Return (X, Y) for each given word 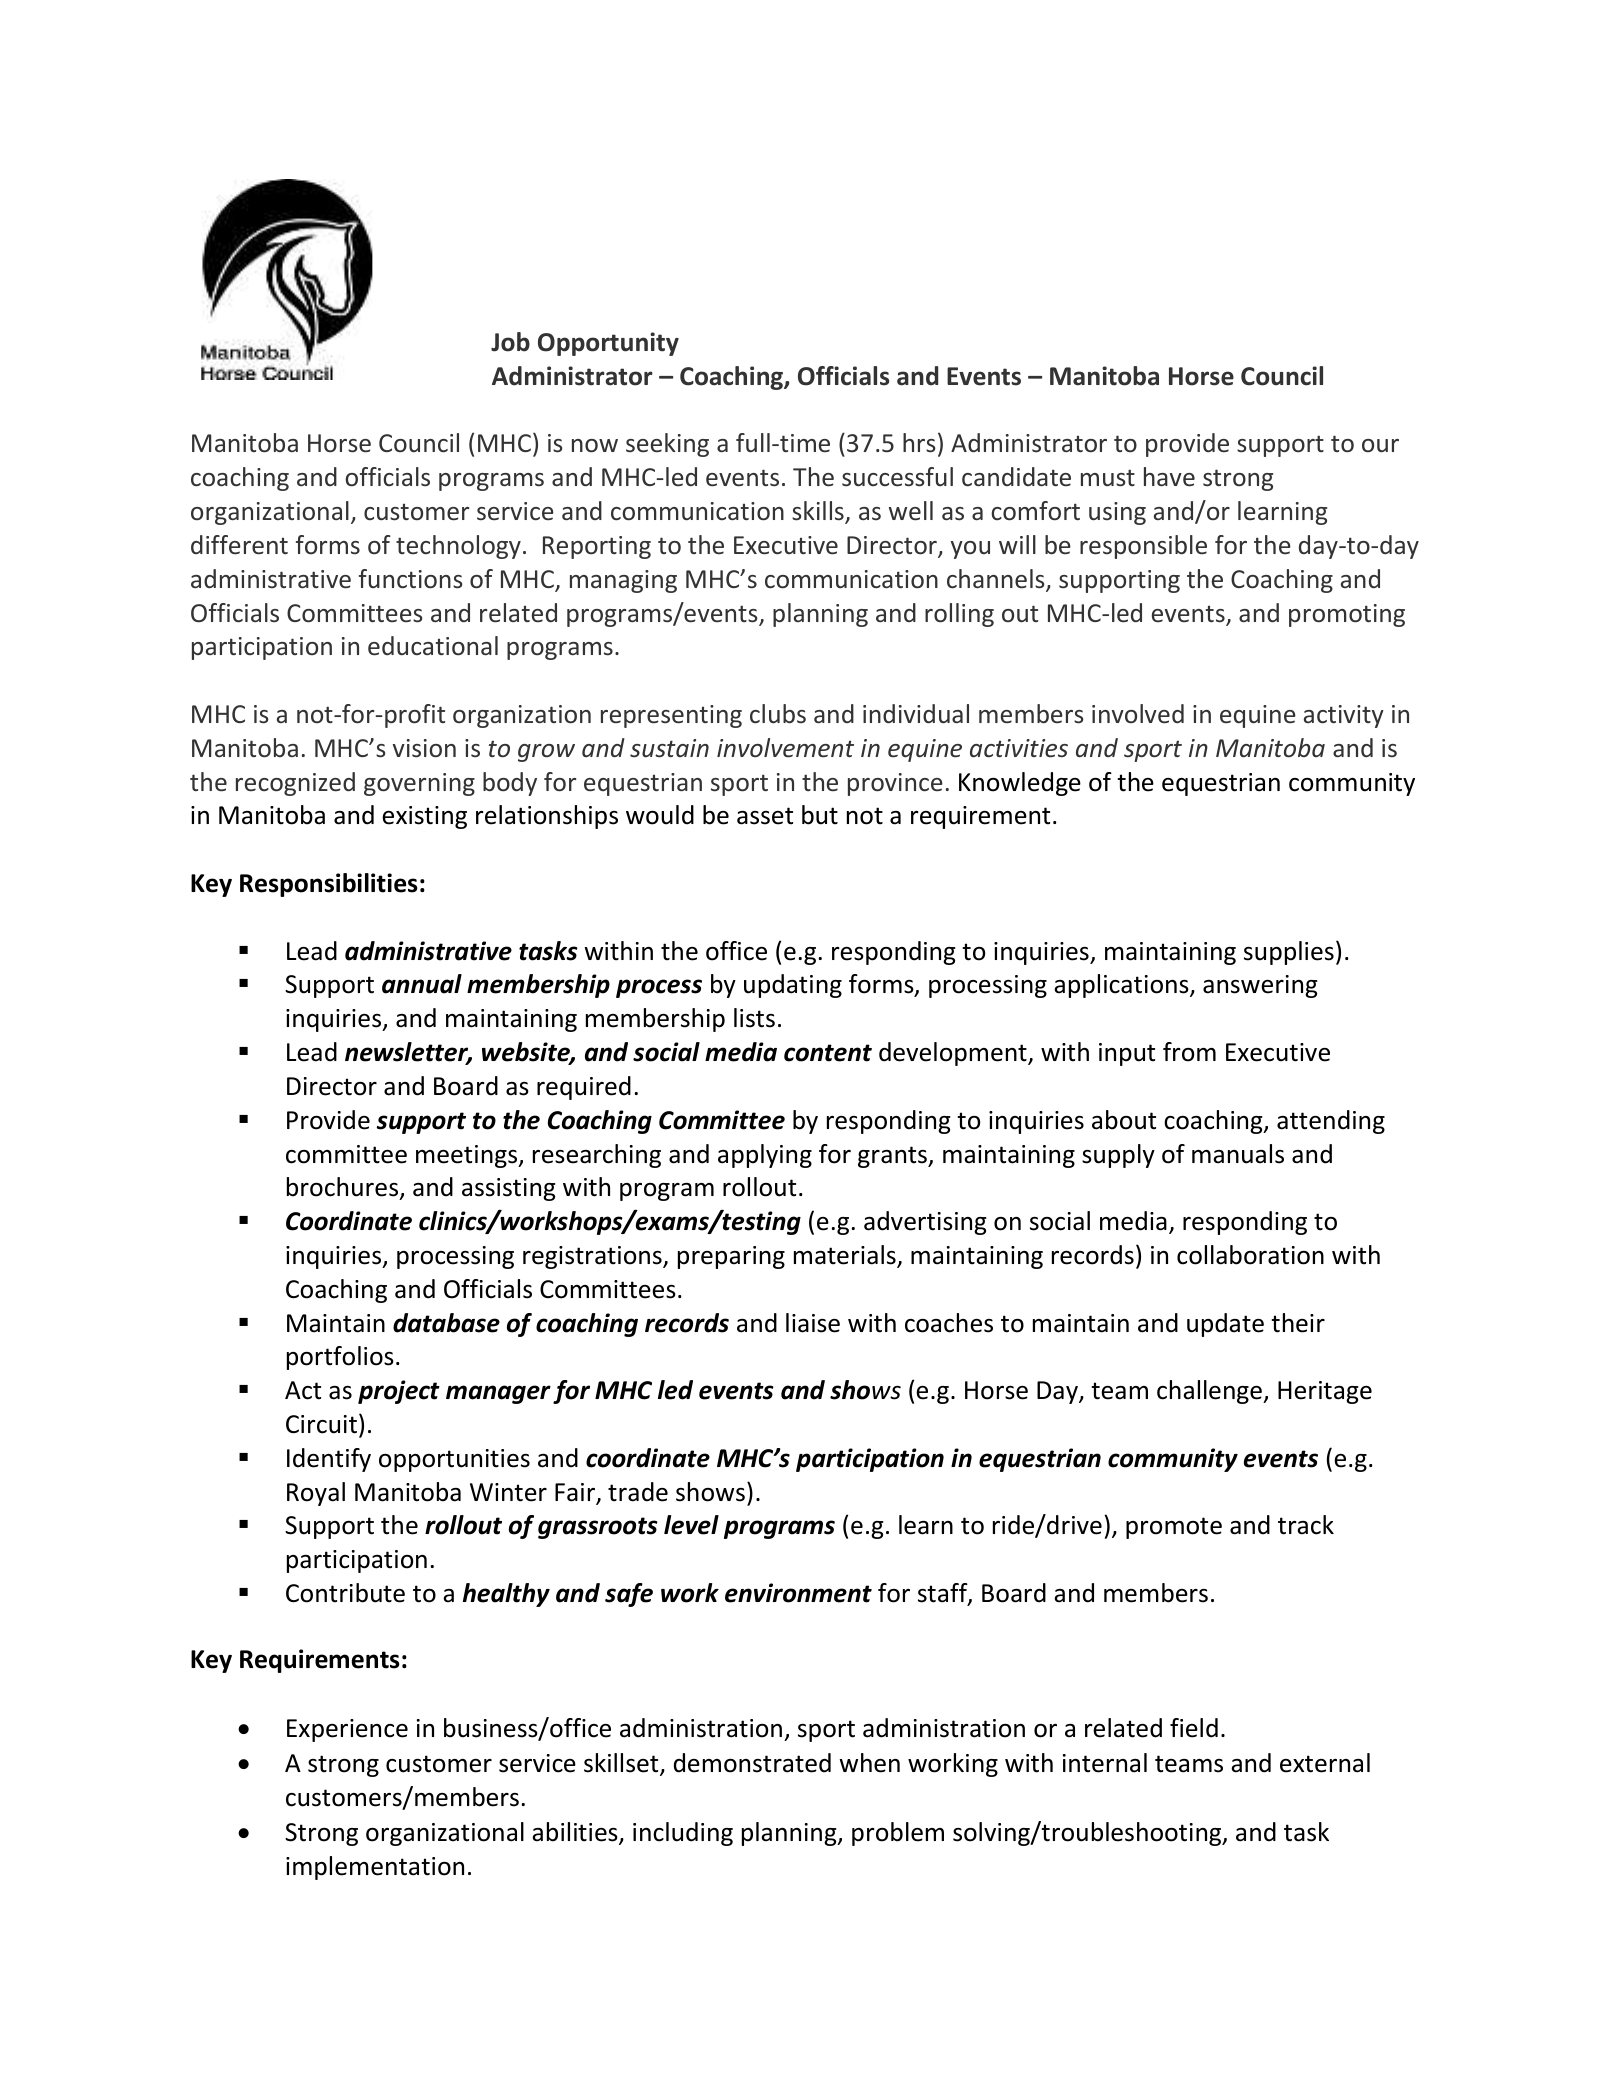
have (1169, 477)
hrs (919, 443)
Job (510, 342)
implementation (375, 1868)
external (1325, 1763)
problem (898, 1834)
